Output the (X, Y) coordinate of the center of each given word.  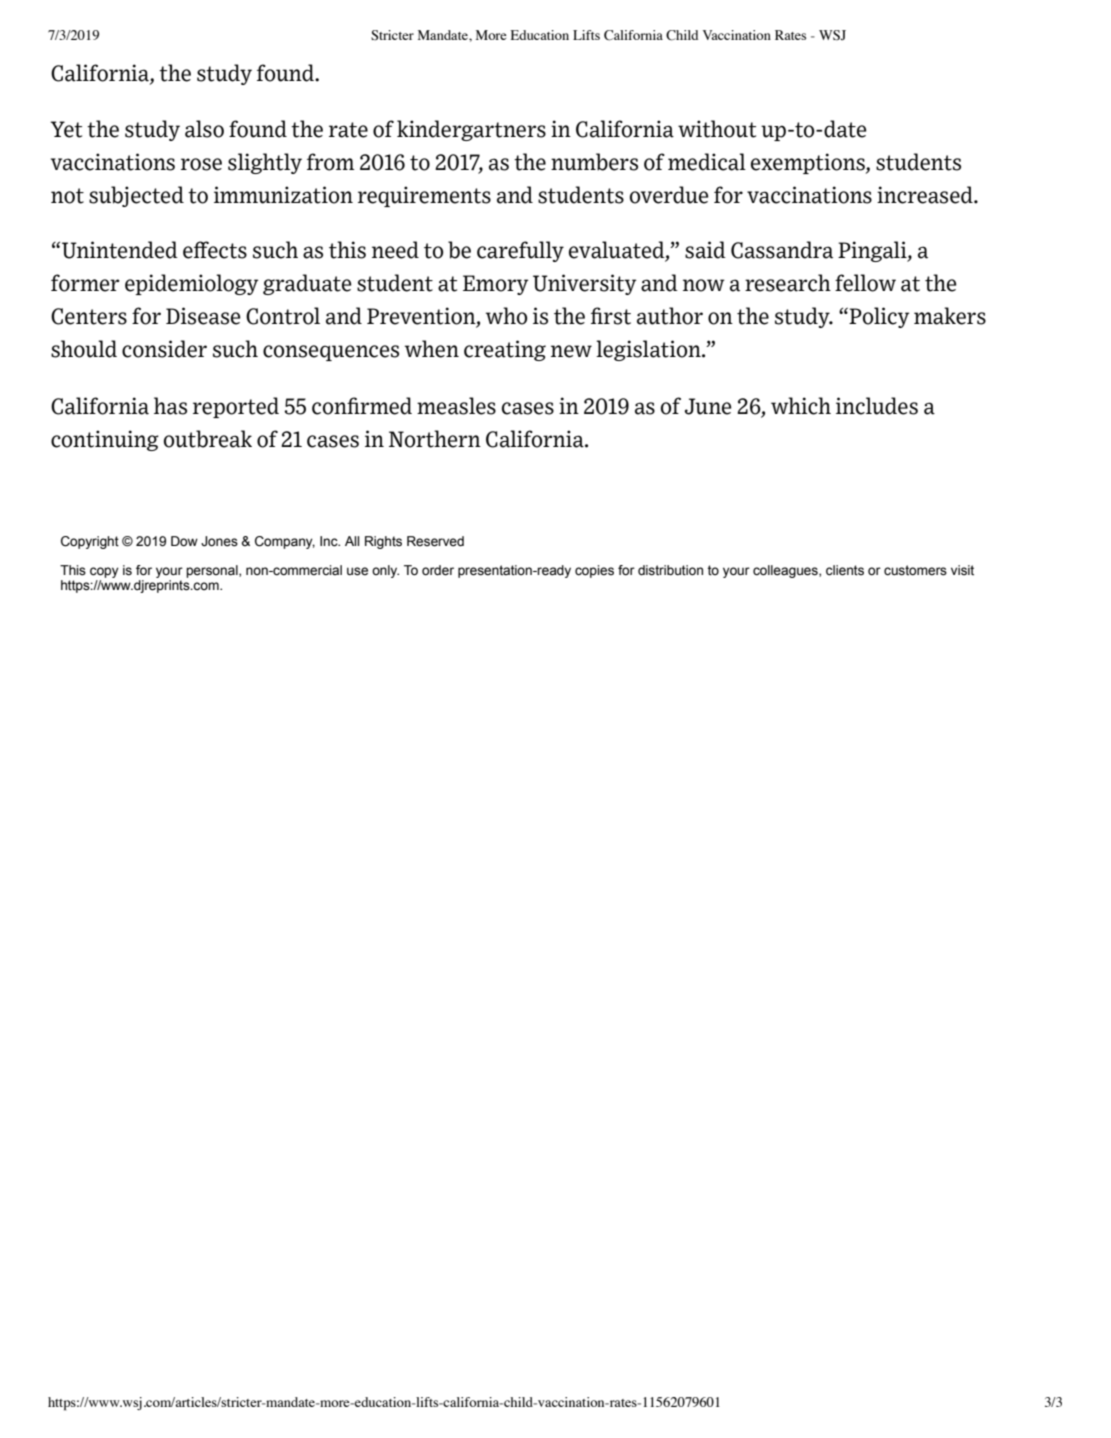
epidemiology (191, 284)
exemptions (809, 163)
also (204, 129)
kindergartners (471, 130)
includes (877, 406)
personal (213, 571)
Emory (495, 285)
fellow (865, 283)
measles (456, 406)
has (170, 406)
